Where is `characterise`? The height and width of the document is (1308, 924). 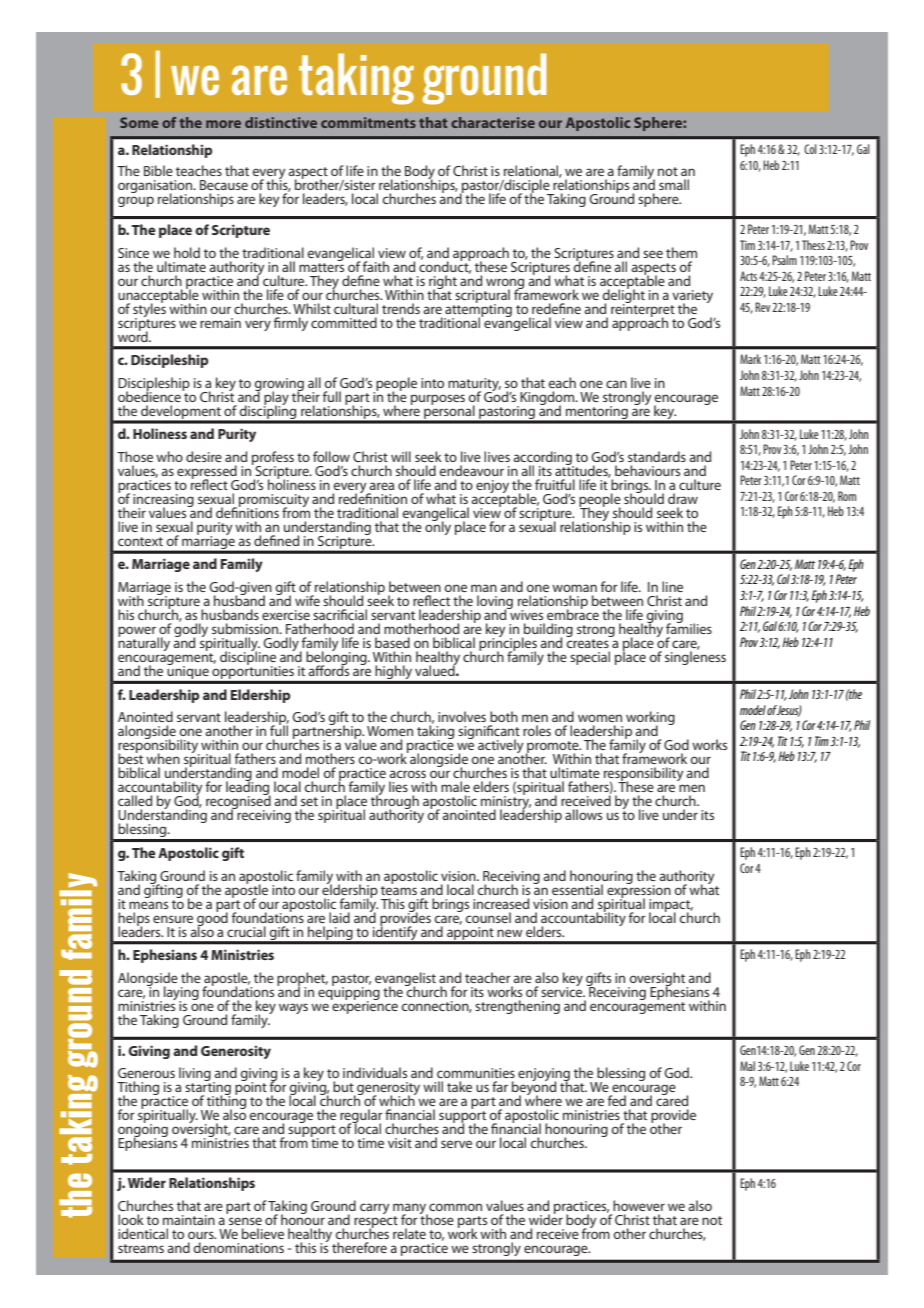
characterise is located at coordinates (493, 122).
